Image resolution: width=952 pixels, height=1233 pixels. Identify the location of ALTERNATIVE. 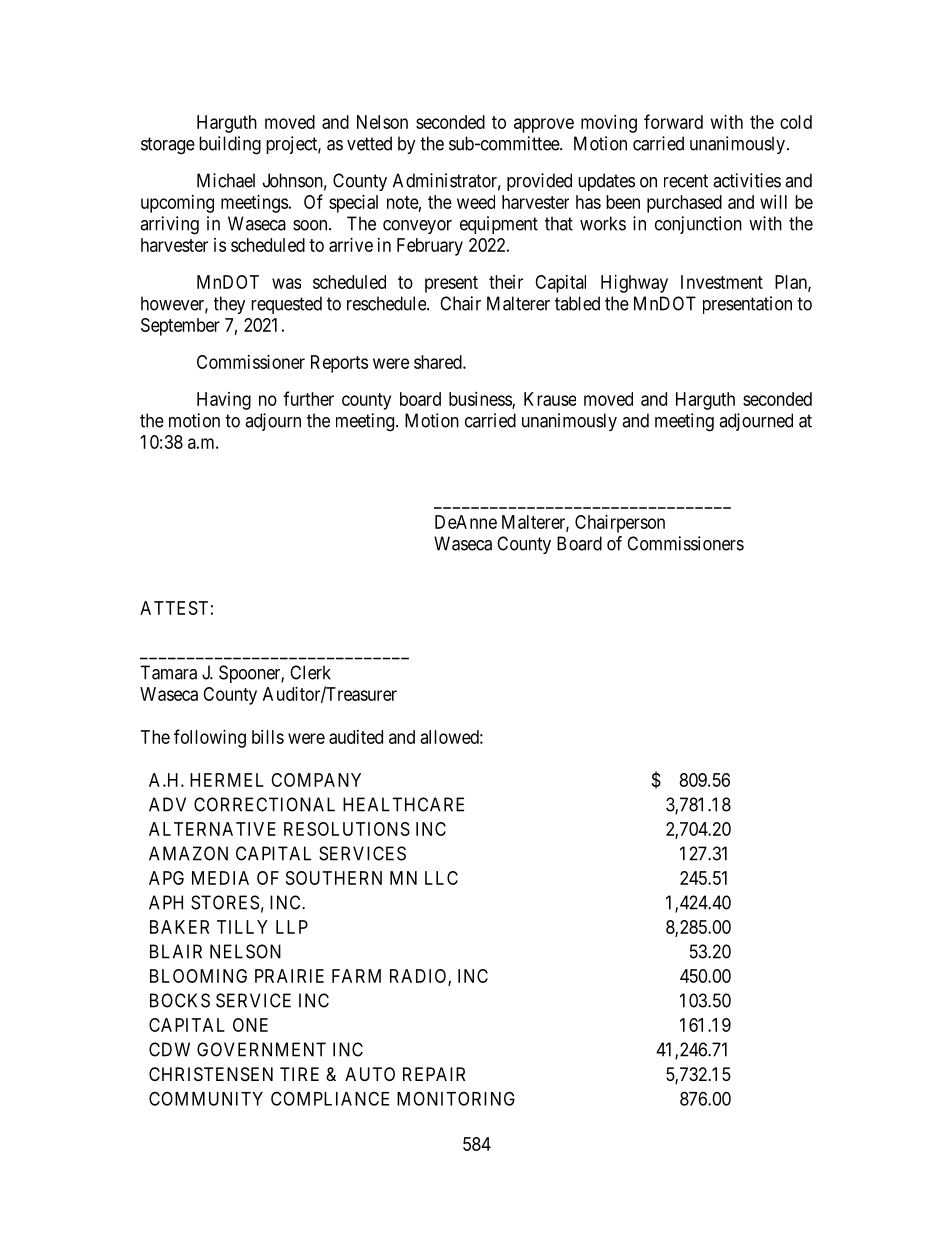
(212, 829).
